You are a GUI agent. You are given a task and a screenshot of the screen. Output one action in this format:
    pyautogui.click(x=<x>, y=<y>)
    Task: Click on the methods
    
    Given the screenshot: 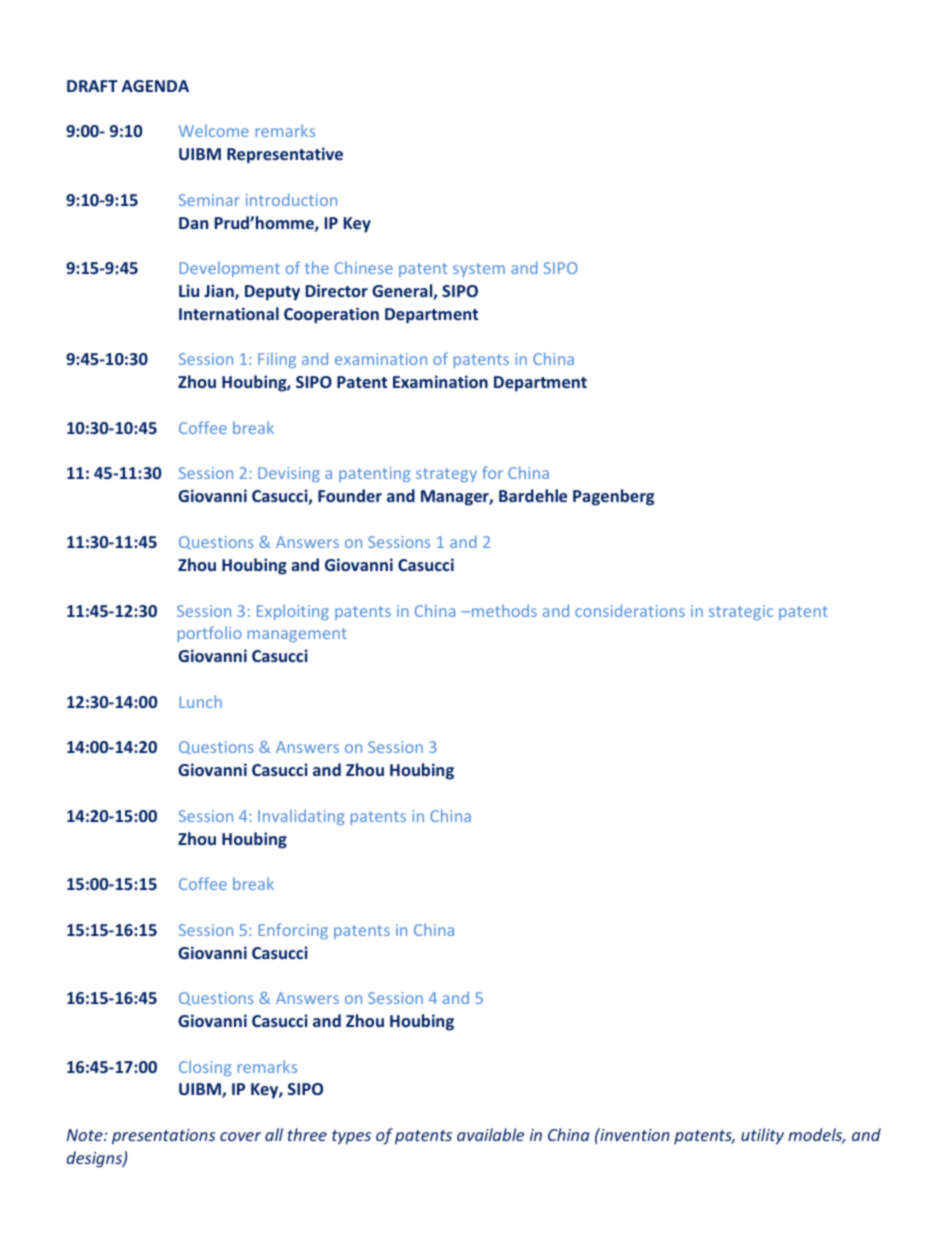 What is the action you would take?
    pyautogui.click(x=503, y=610)
